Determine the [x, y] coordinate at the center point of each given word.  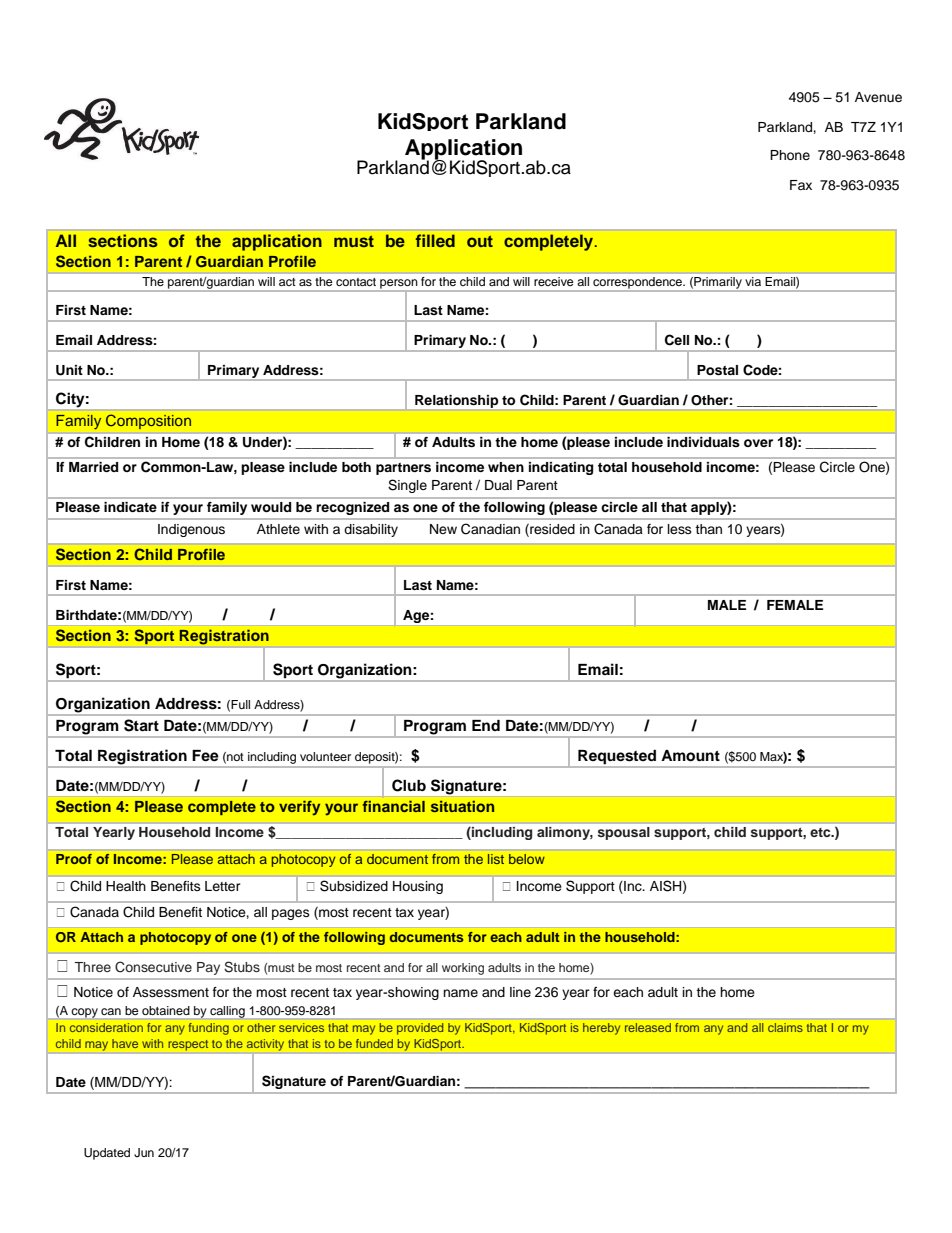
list [496, 859]
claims [785, 1027]
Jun [144, 1153]
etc [821, 832]
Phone [790, 155]
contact [356, 282]
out [480, 241]
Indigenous [191, 530]
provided [420, 1029]
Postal [717, 370]
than [708, 529]
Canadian [490, 529]
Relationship [456, 401]
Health [126, 886]
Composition [148, 422]
